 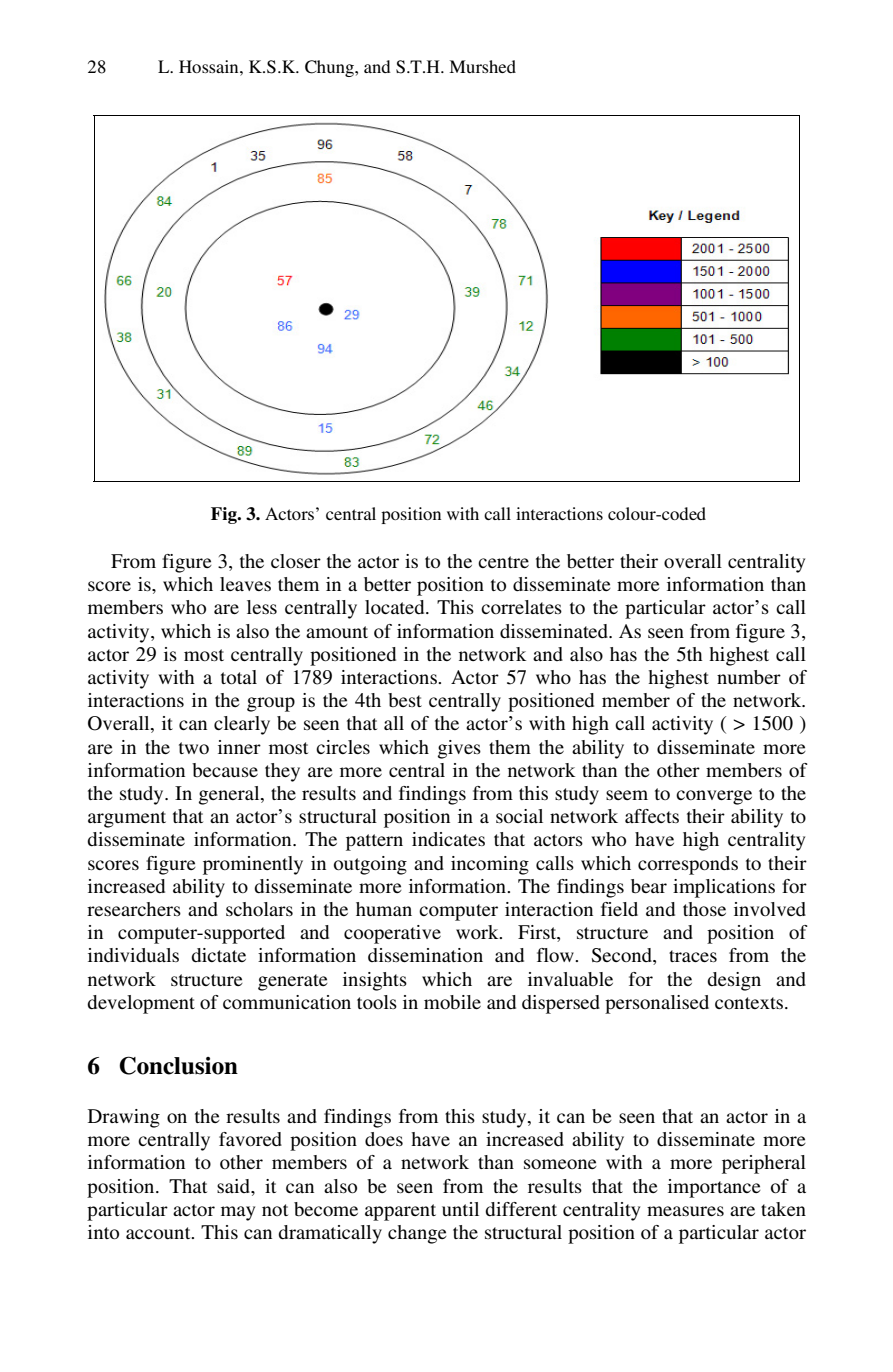 What do you see at coordinates (749, 677) in the screenshot?
I see `number` at bounding box center [749, 677].
